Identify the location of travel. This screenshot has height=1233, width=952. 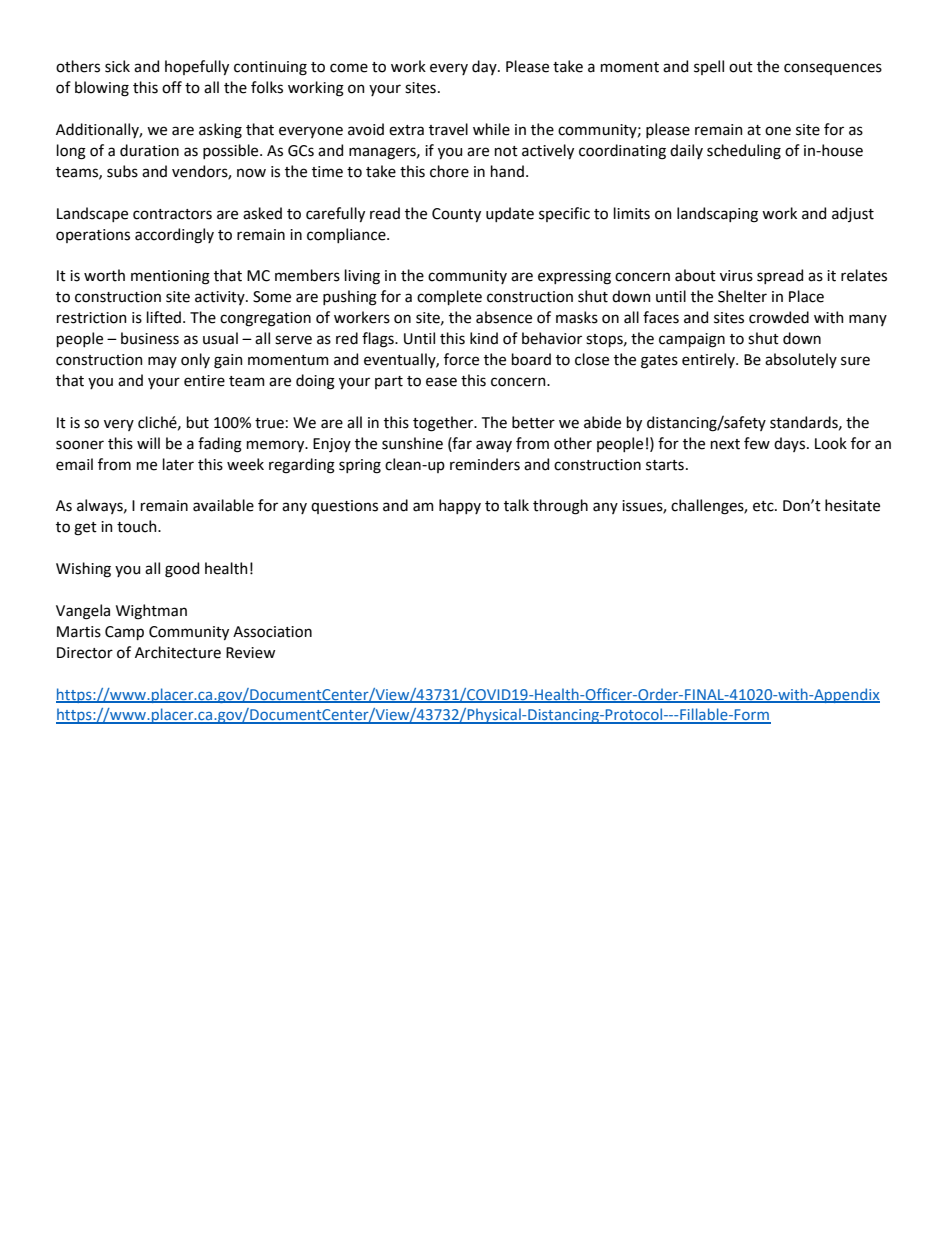
(448, 129).
